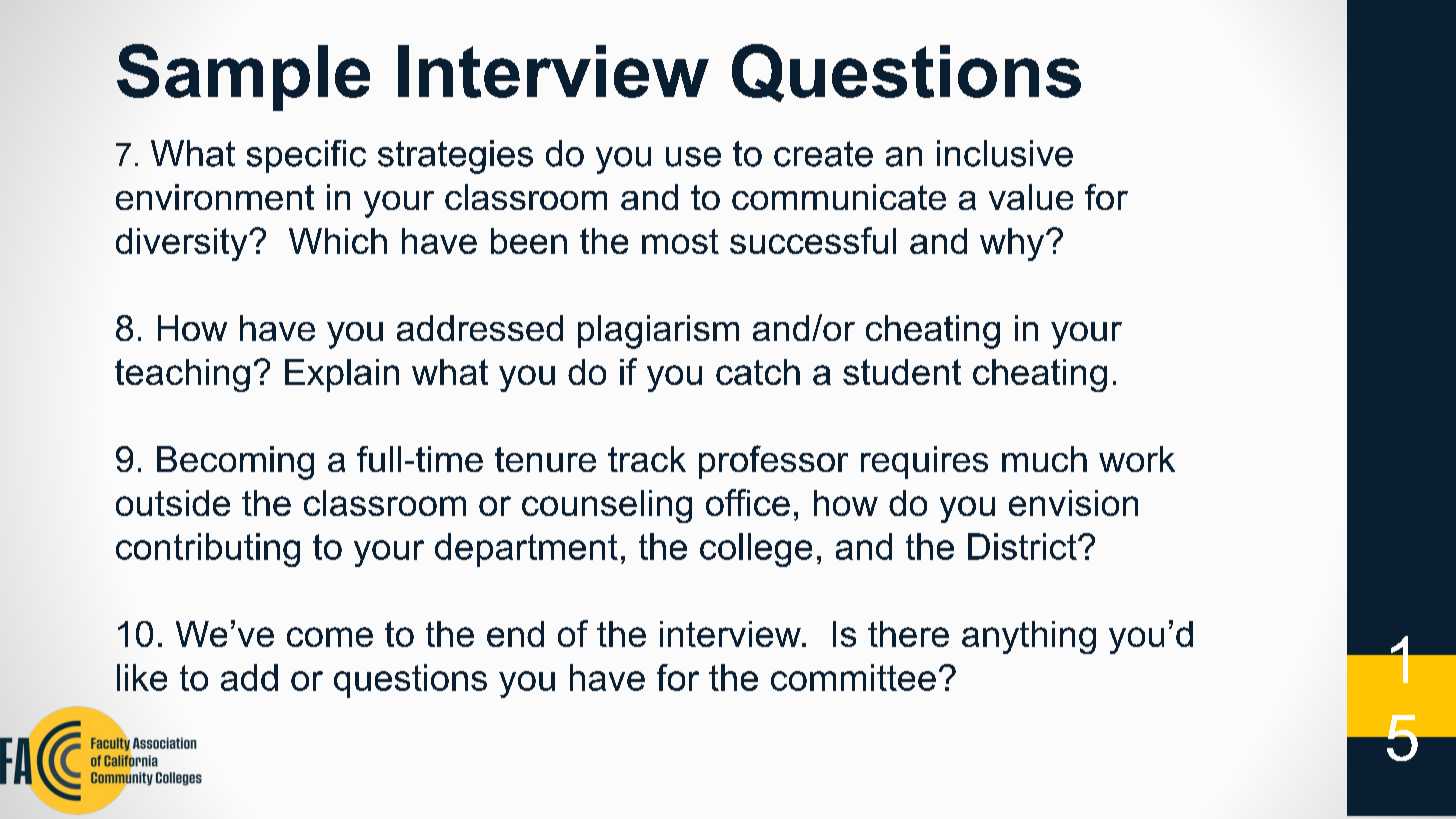 This screenshot has width=1456, height=819. I want to click on Which, so click(338, 241).
